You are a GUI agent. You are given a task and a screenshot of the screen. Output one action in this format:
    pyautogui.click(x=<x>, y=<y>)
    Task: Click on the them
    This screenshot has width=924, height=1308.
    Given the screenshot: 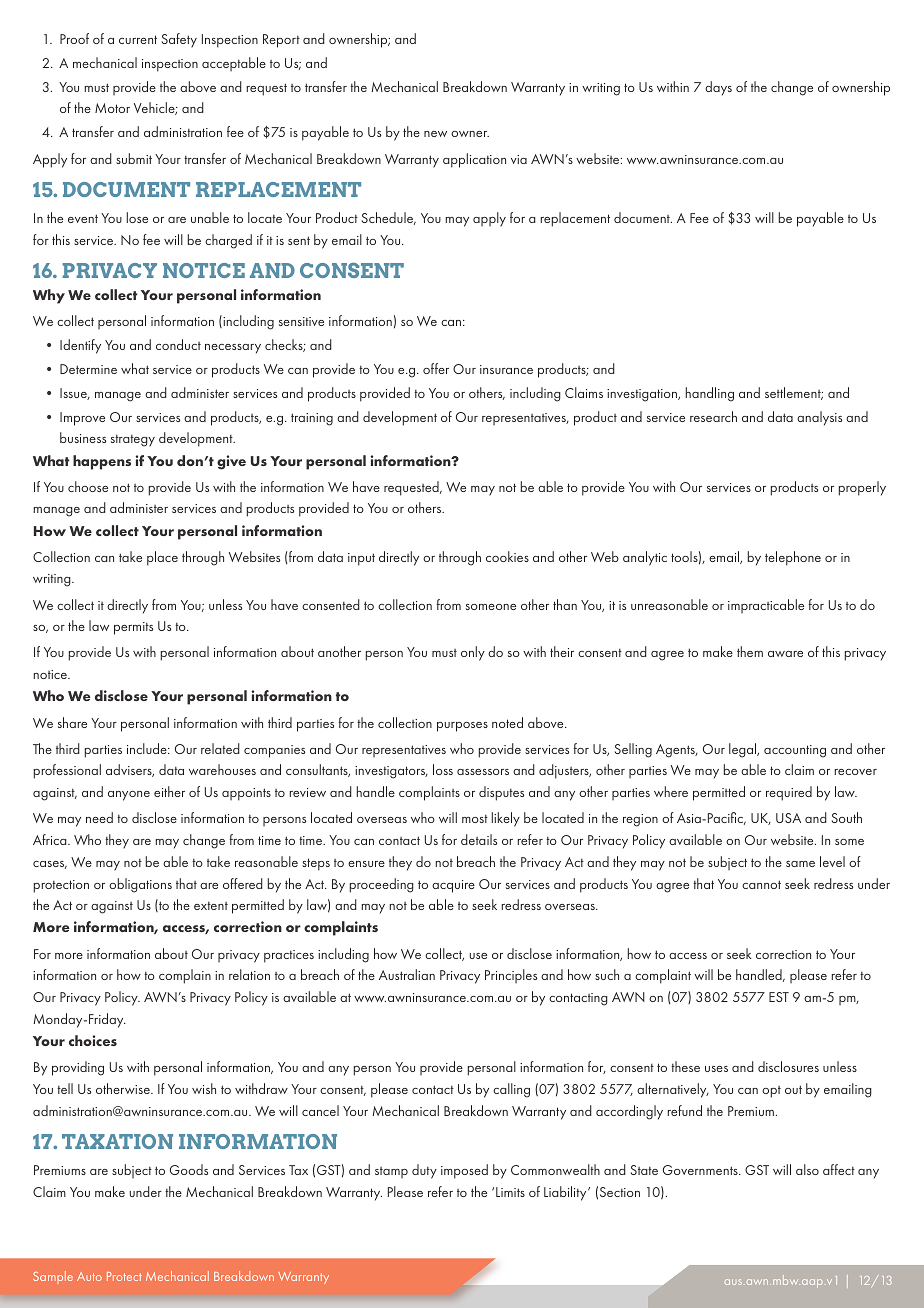 What is the action you would take?
    pyautogui.click(x=750, y=651)
